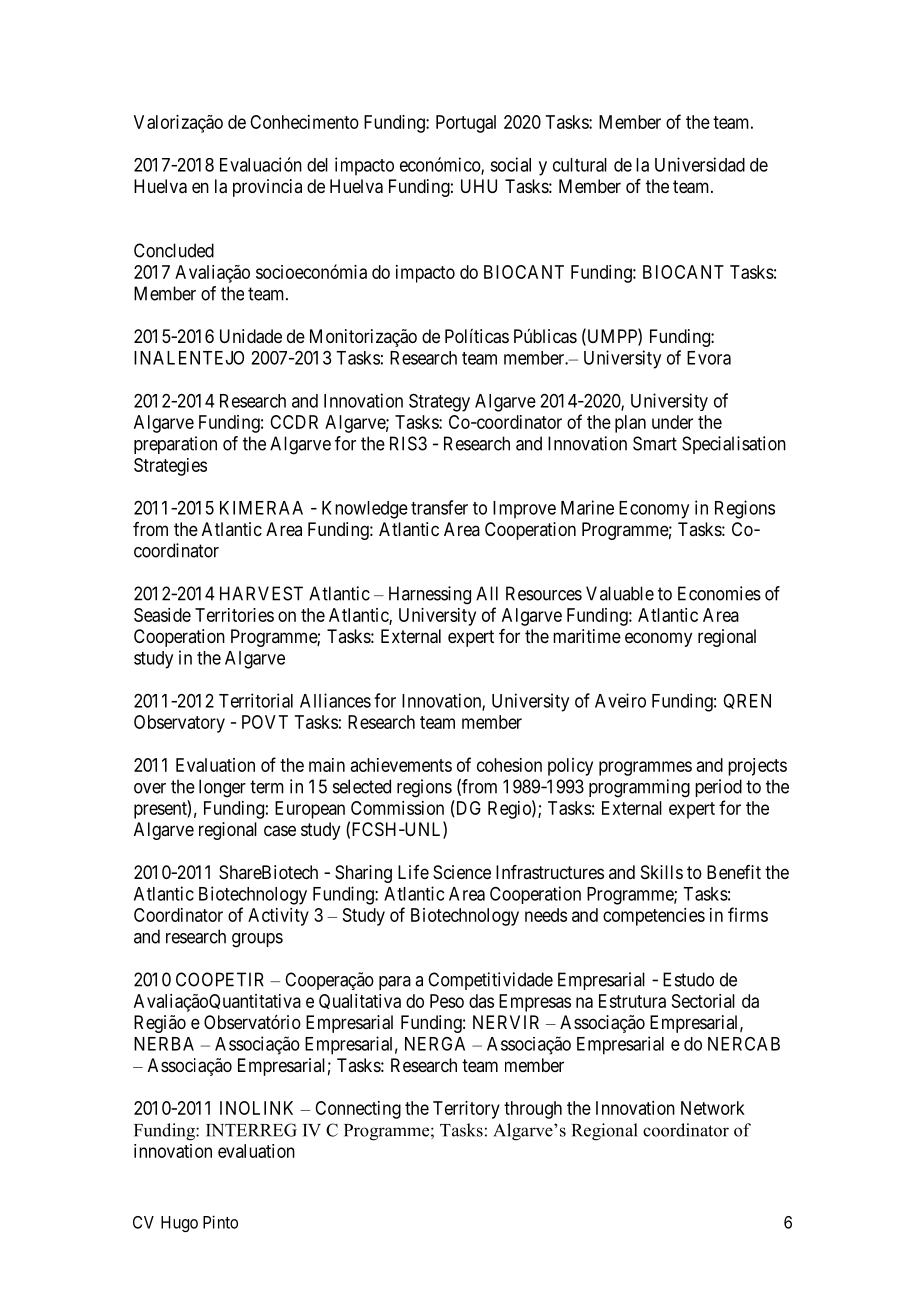  I want to click on Universidad, so click(700, 164).
